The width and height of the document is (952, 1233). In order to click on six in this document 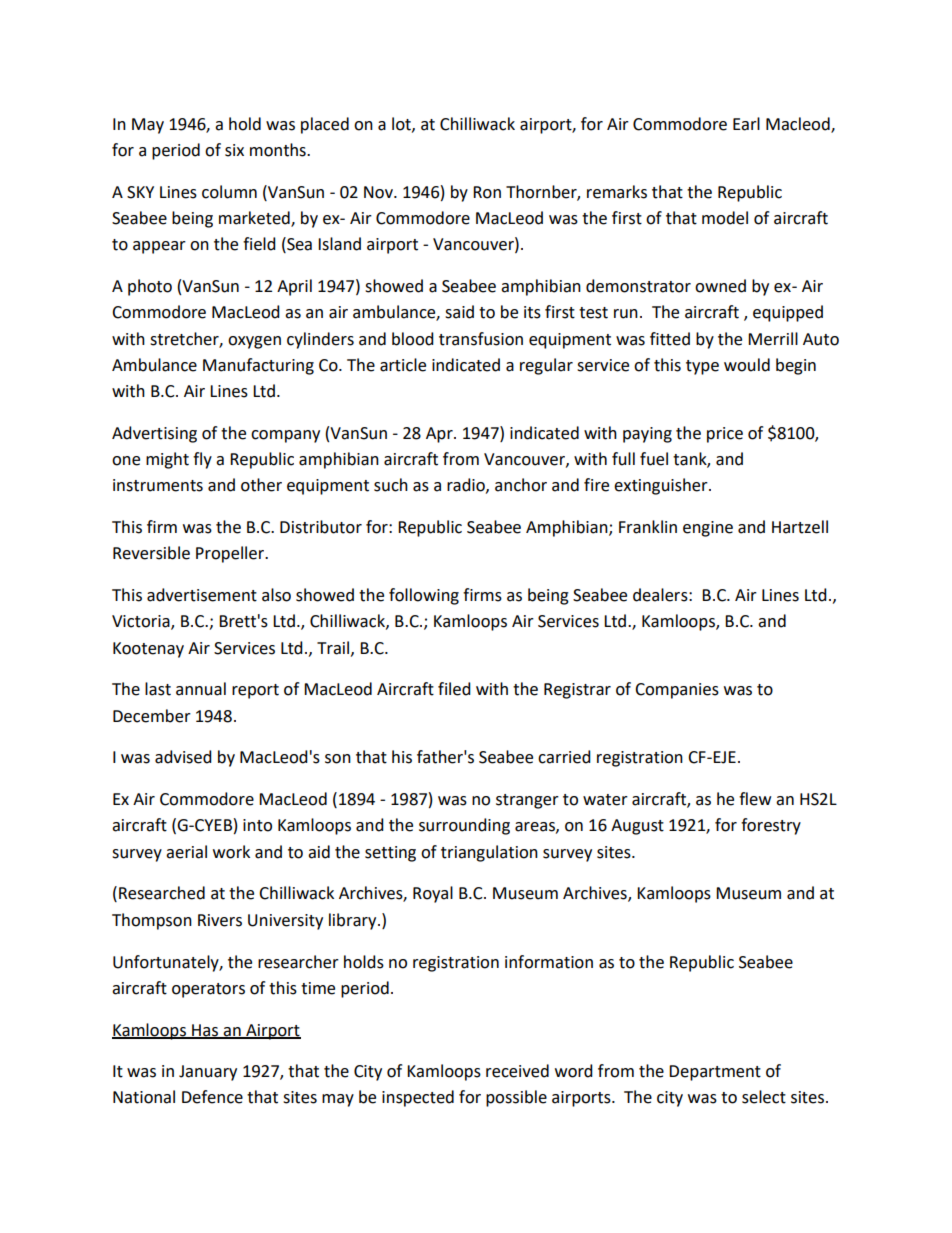, I will do `click(234, 150)`.
